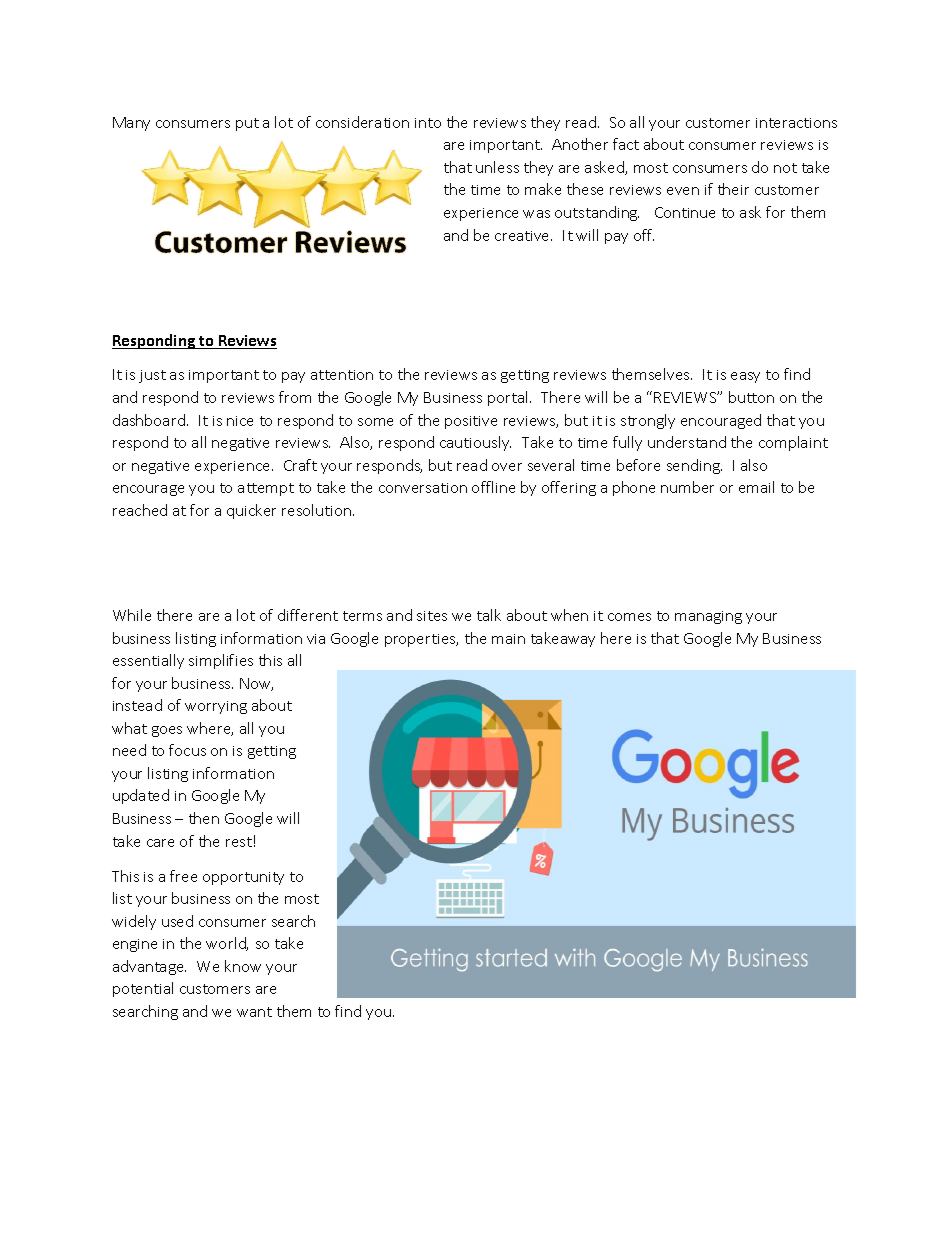 This screenshot has height=1233, width=952. I want to click on opportunity, so click(243, 878).
